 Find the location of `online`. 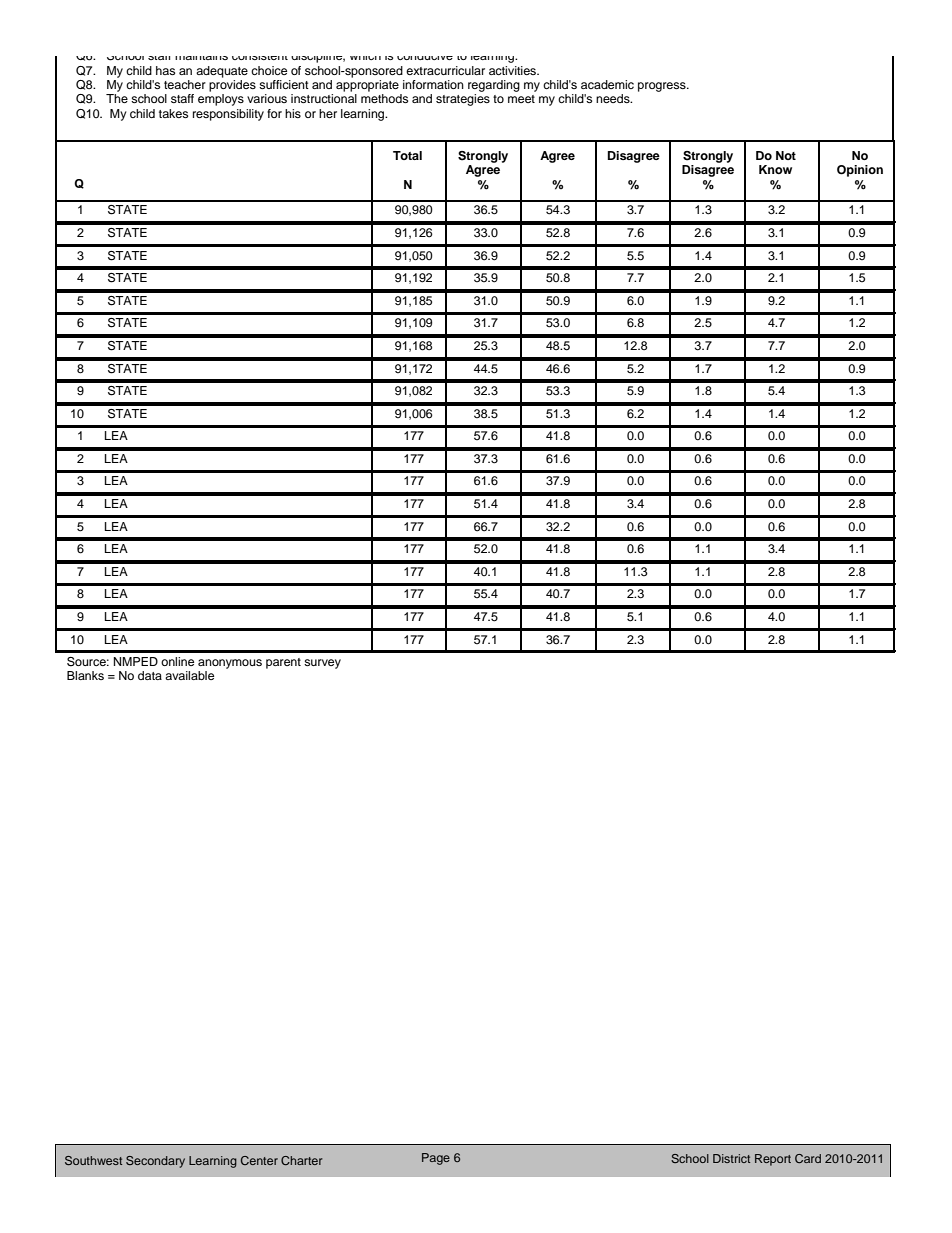

online is located at coordinates (177, 661).
